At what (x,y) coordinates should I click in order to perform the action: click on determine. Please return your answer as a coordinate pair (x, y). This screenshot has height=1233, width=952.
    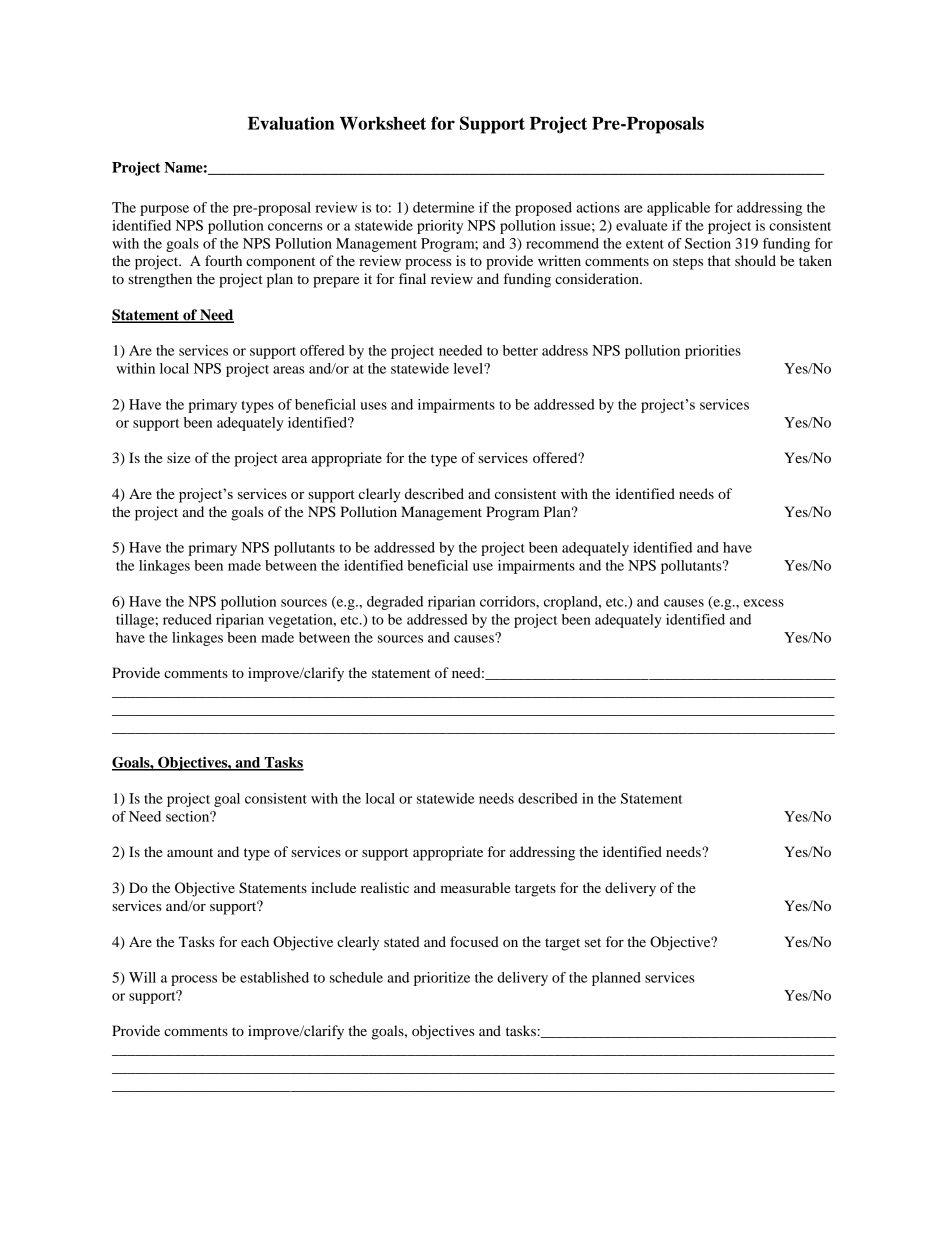
    Looking at the image, I should click on (444, 207).
